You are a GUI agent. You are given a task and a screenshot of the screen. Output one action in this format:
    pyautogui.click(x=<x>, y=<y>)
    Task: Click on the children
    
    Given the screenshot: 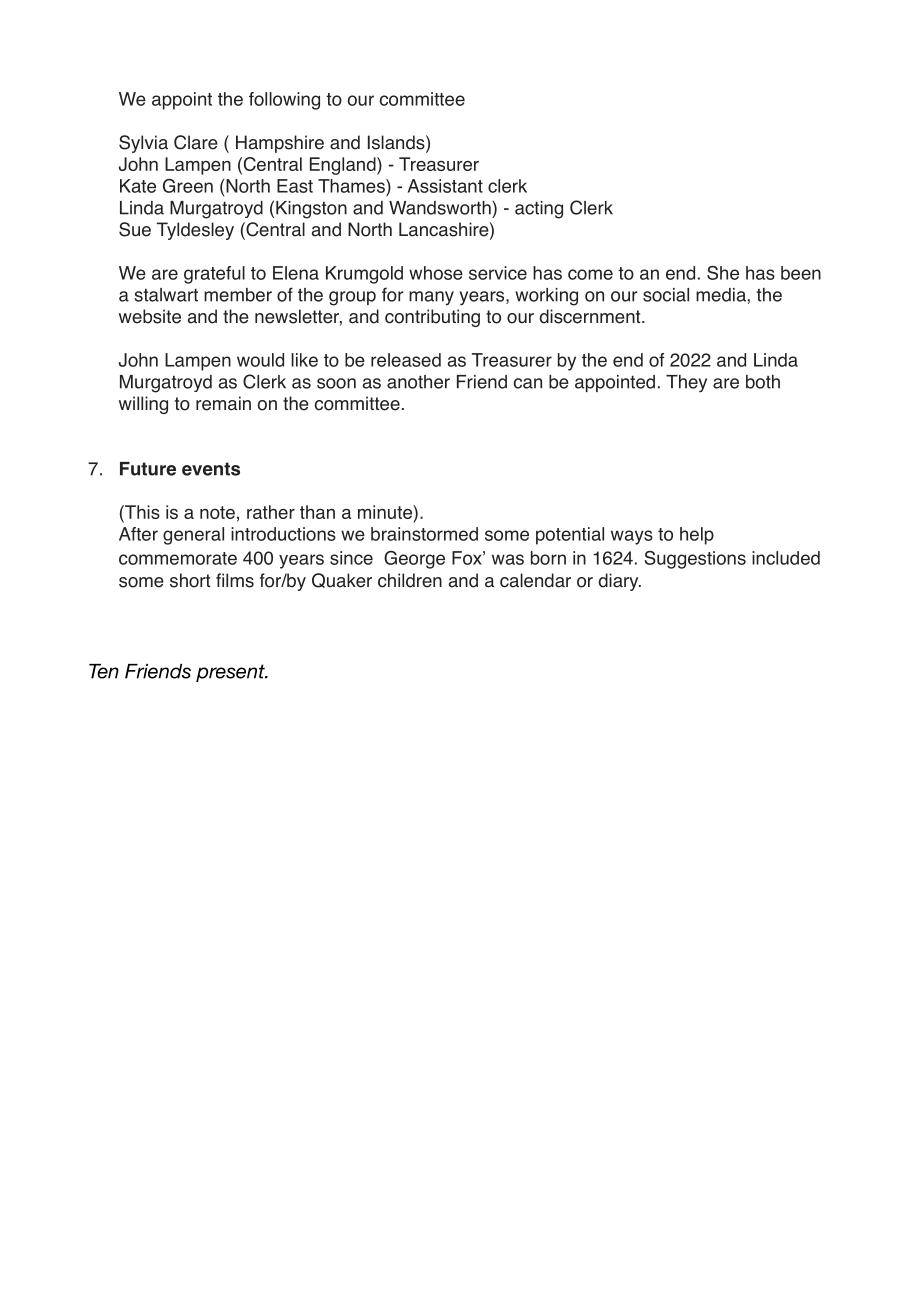 What is the action you would take?
    pyautogui.click(x=410, y=580)
